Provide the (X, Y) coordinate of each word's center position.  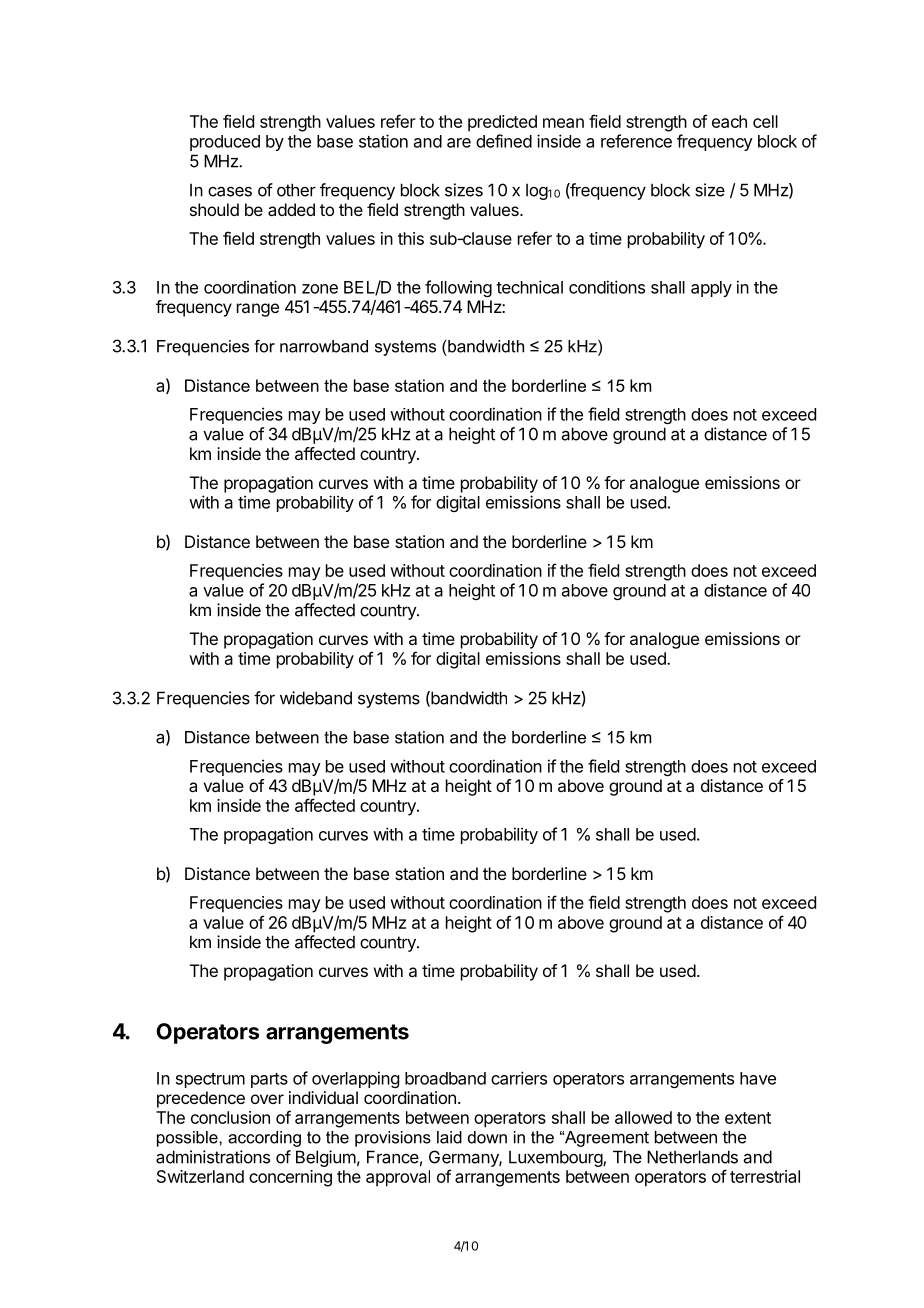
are (459, 143)
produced (225, 143)
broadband (445, 1078)
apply (711, 289)
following (458, 288)
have (758, 1078)
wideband (316, 698)
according (264, 1139)
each (729, 121)
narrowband (324, 346)
